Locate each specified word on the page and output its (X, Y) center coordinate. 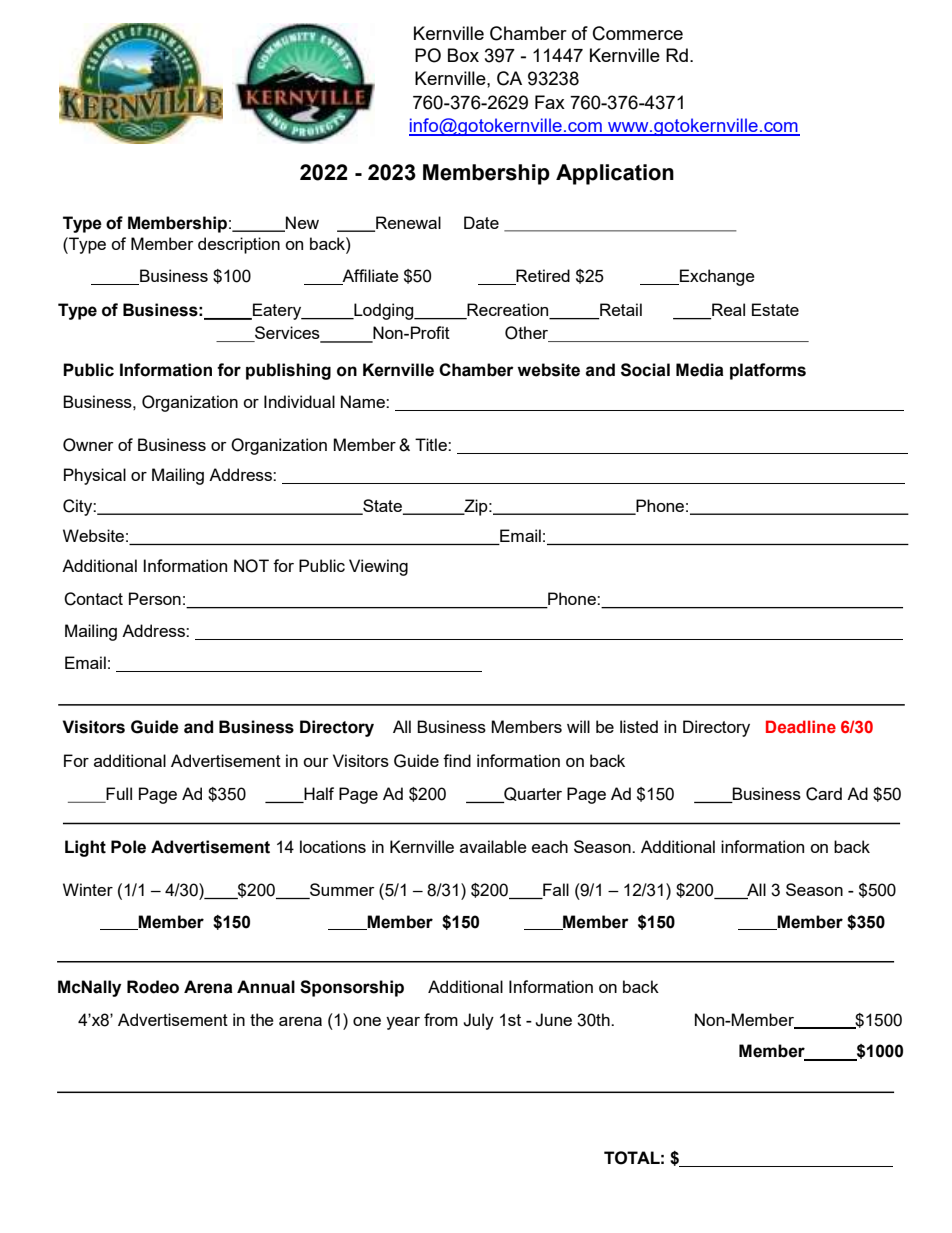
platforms (768, 371)
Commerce (638, 33)
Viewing (378, 567)
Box (463, 55)
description (239, 245)
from (441, 1019)
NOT (251, 566)
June (553, 1020)
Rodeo (153, 987)
